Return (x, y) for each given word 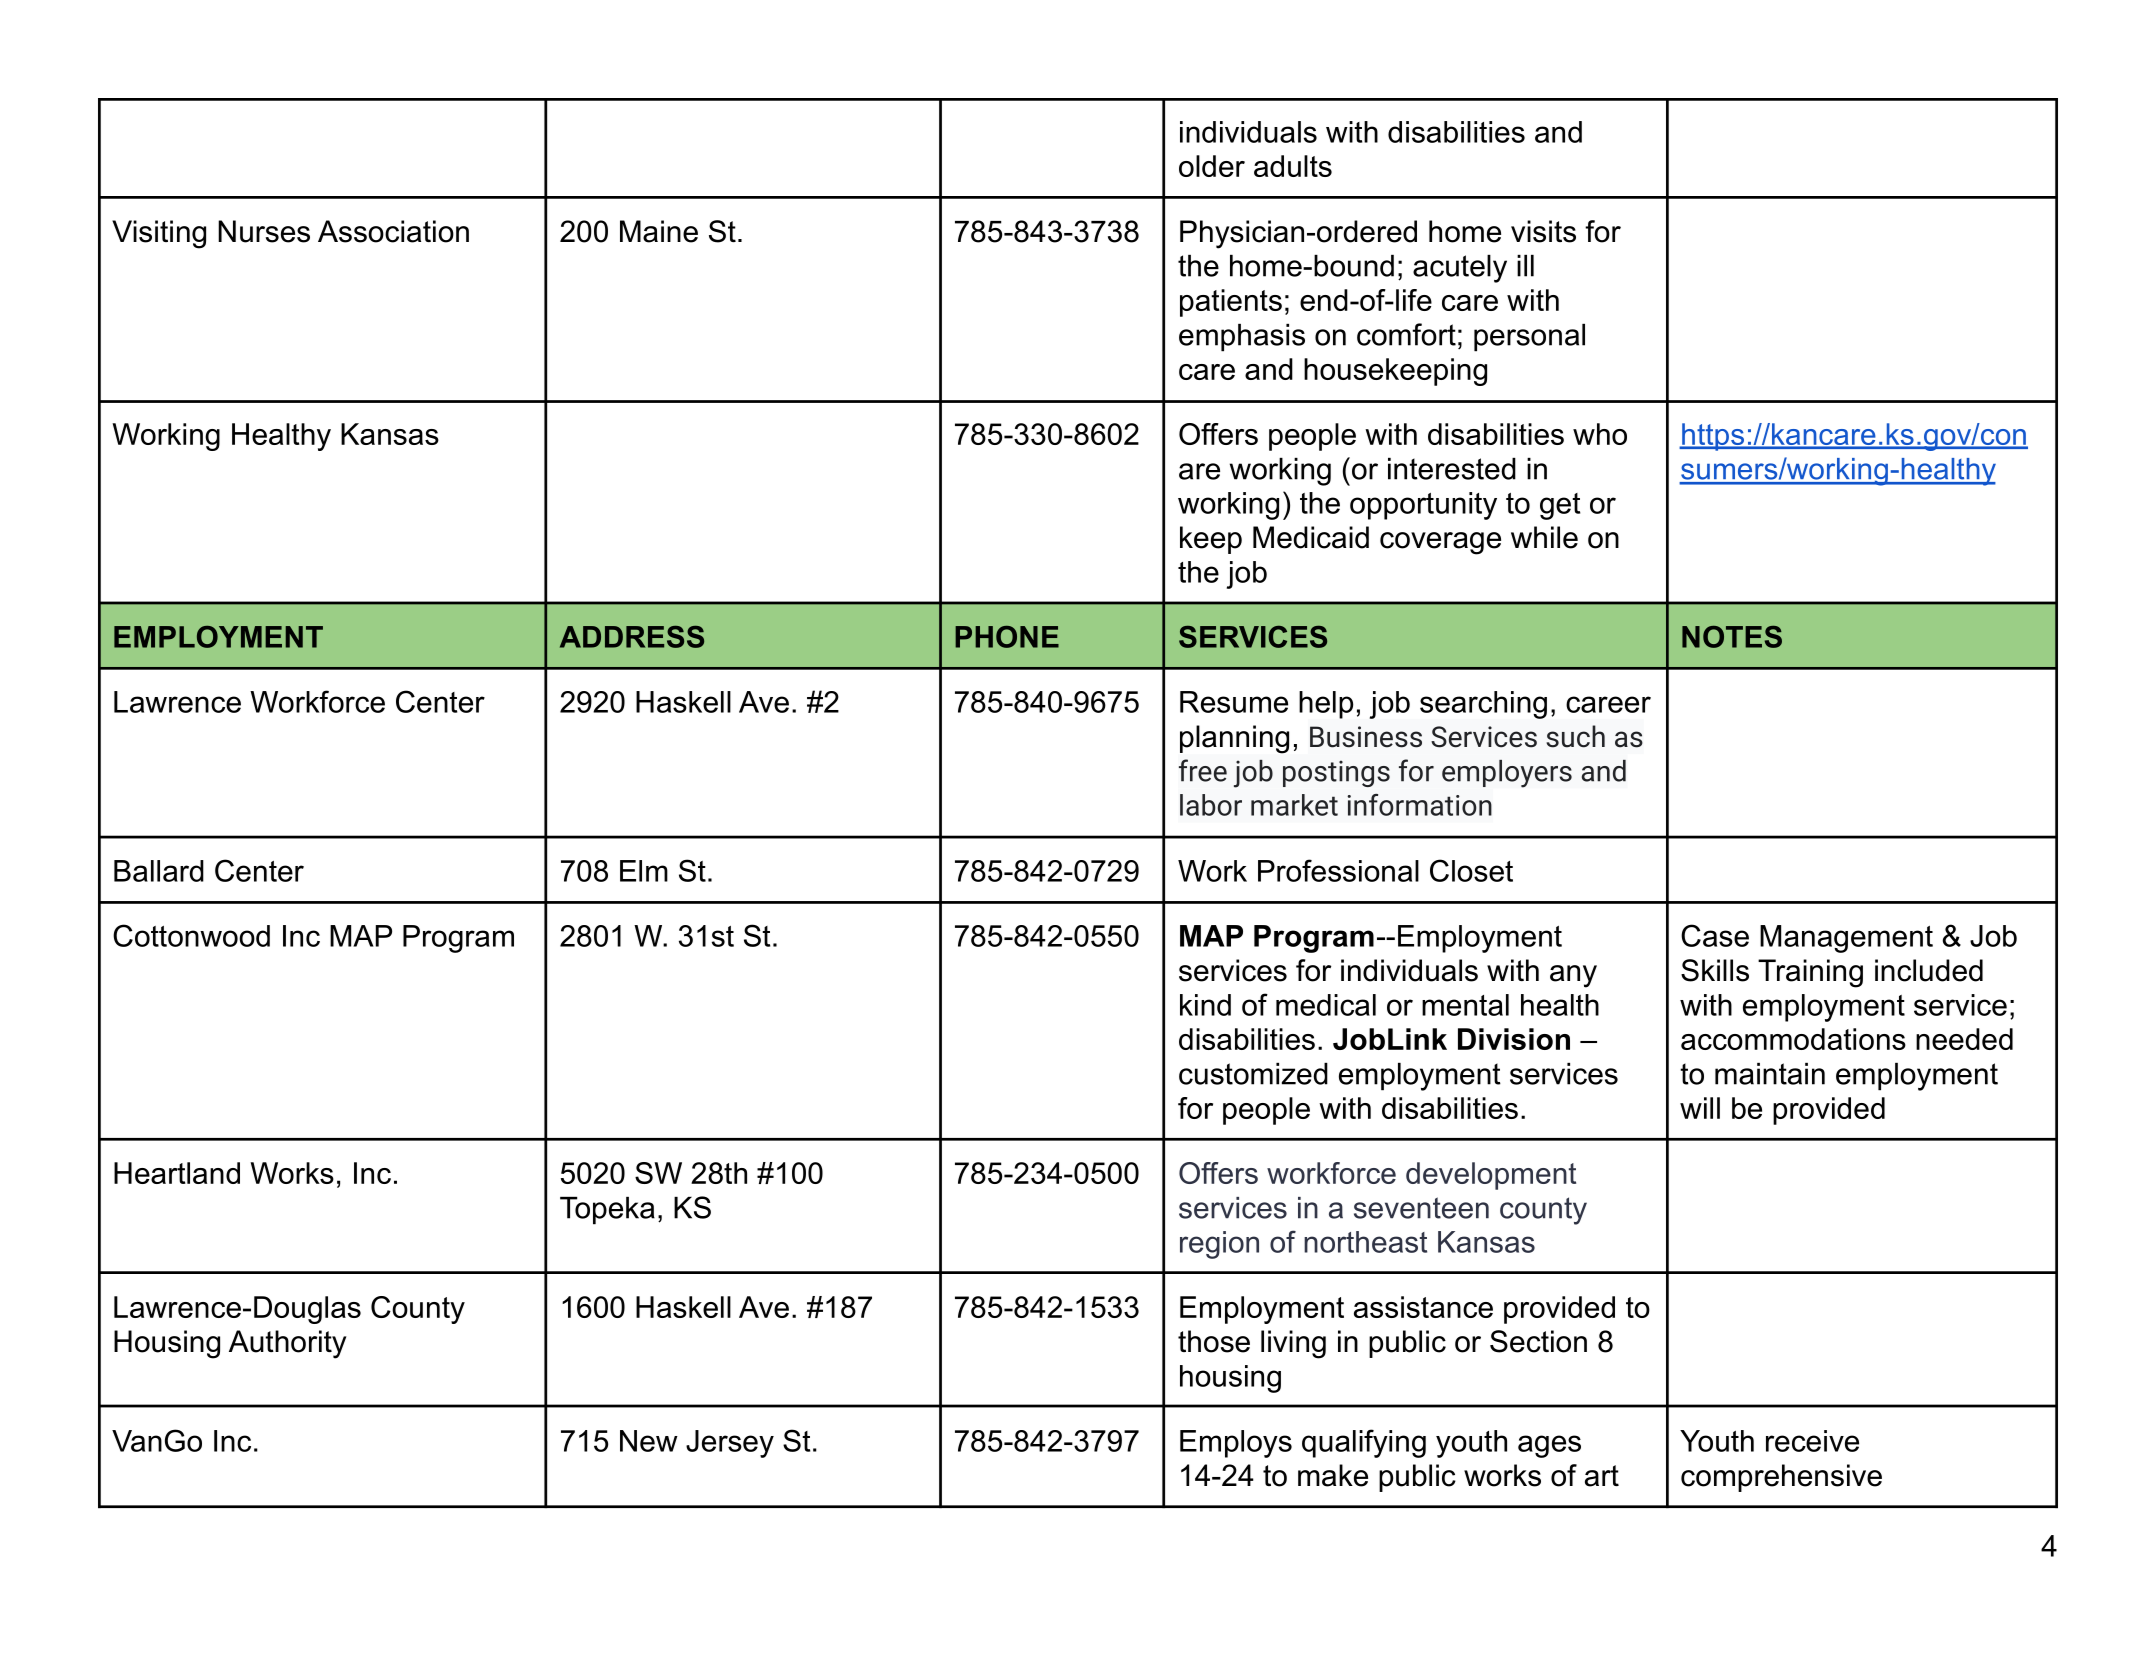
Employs (1236, 1444)
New (649, 1441)
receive (1812, 1441)
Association (393, 231)
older (1212, 166)
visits (1543, 231)
